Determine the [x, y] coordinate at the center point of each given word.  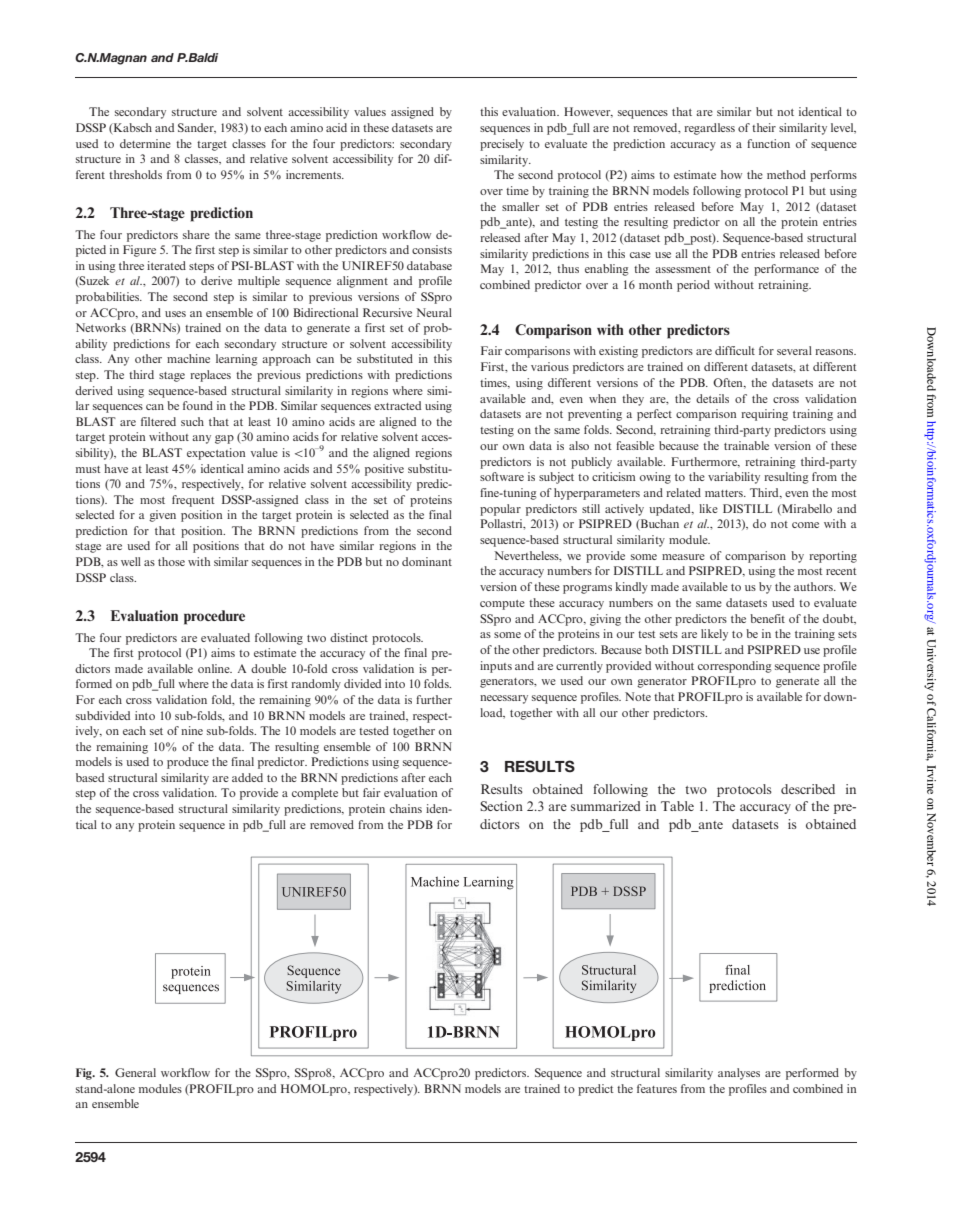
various [550, 366]
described [808, 789]
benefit [767, 618]
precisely [502, 145]
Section [501, 806]
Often [729, 383]
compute [502, 605]
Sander [197, 128]
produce [188, 763]
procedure [214, 617]
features [657, 1088]
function [768, 143]
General [135, 1072]
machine [188, 358]
